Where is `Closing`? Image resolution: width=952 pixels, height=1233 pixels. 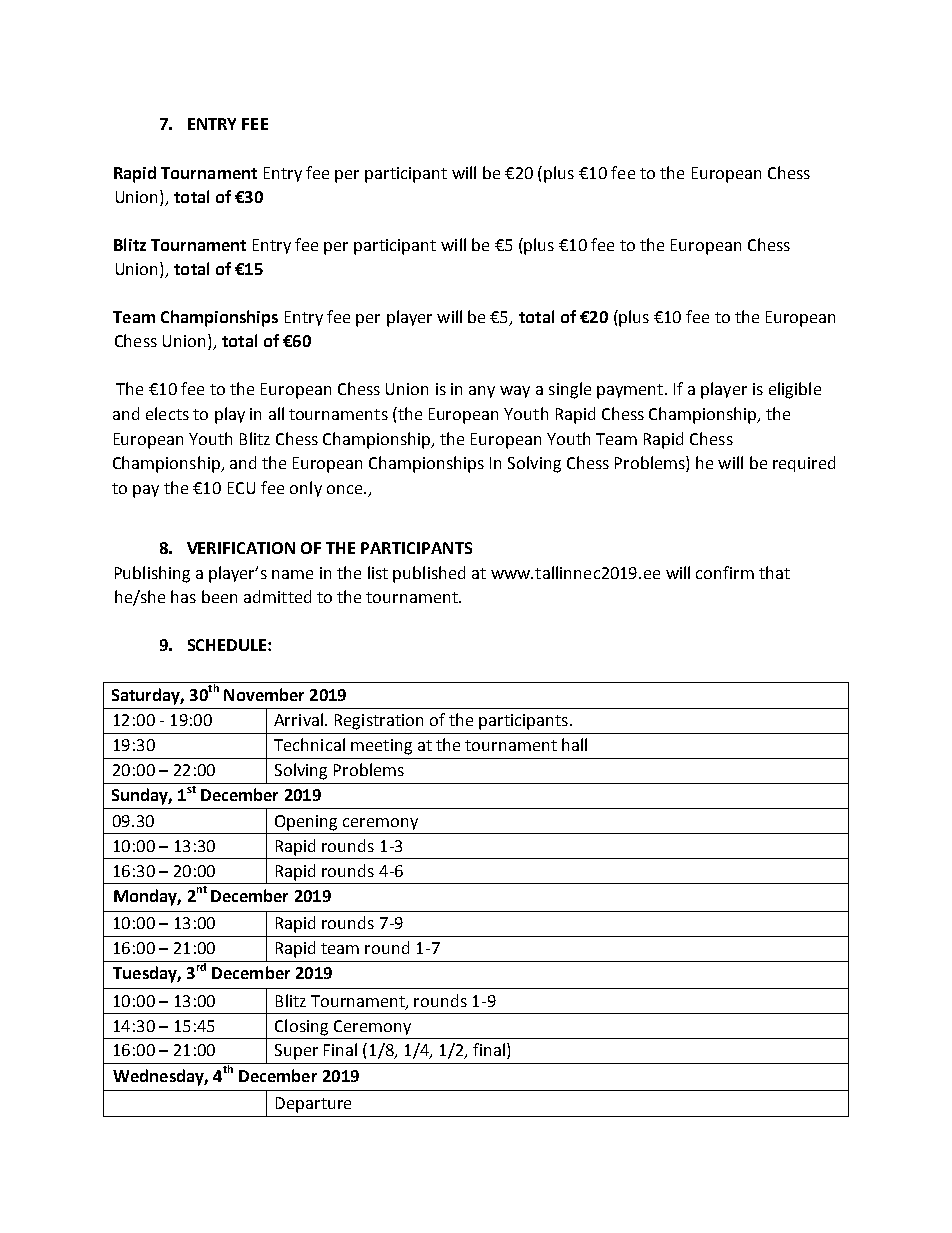
Closing is located at coordinates (301, 1027).
